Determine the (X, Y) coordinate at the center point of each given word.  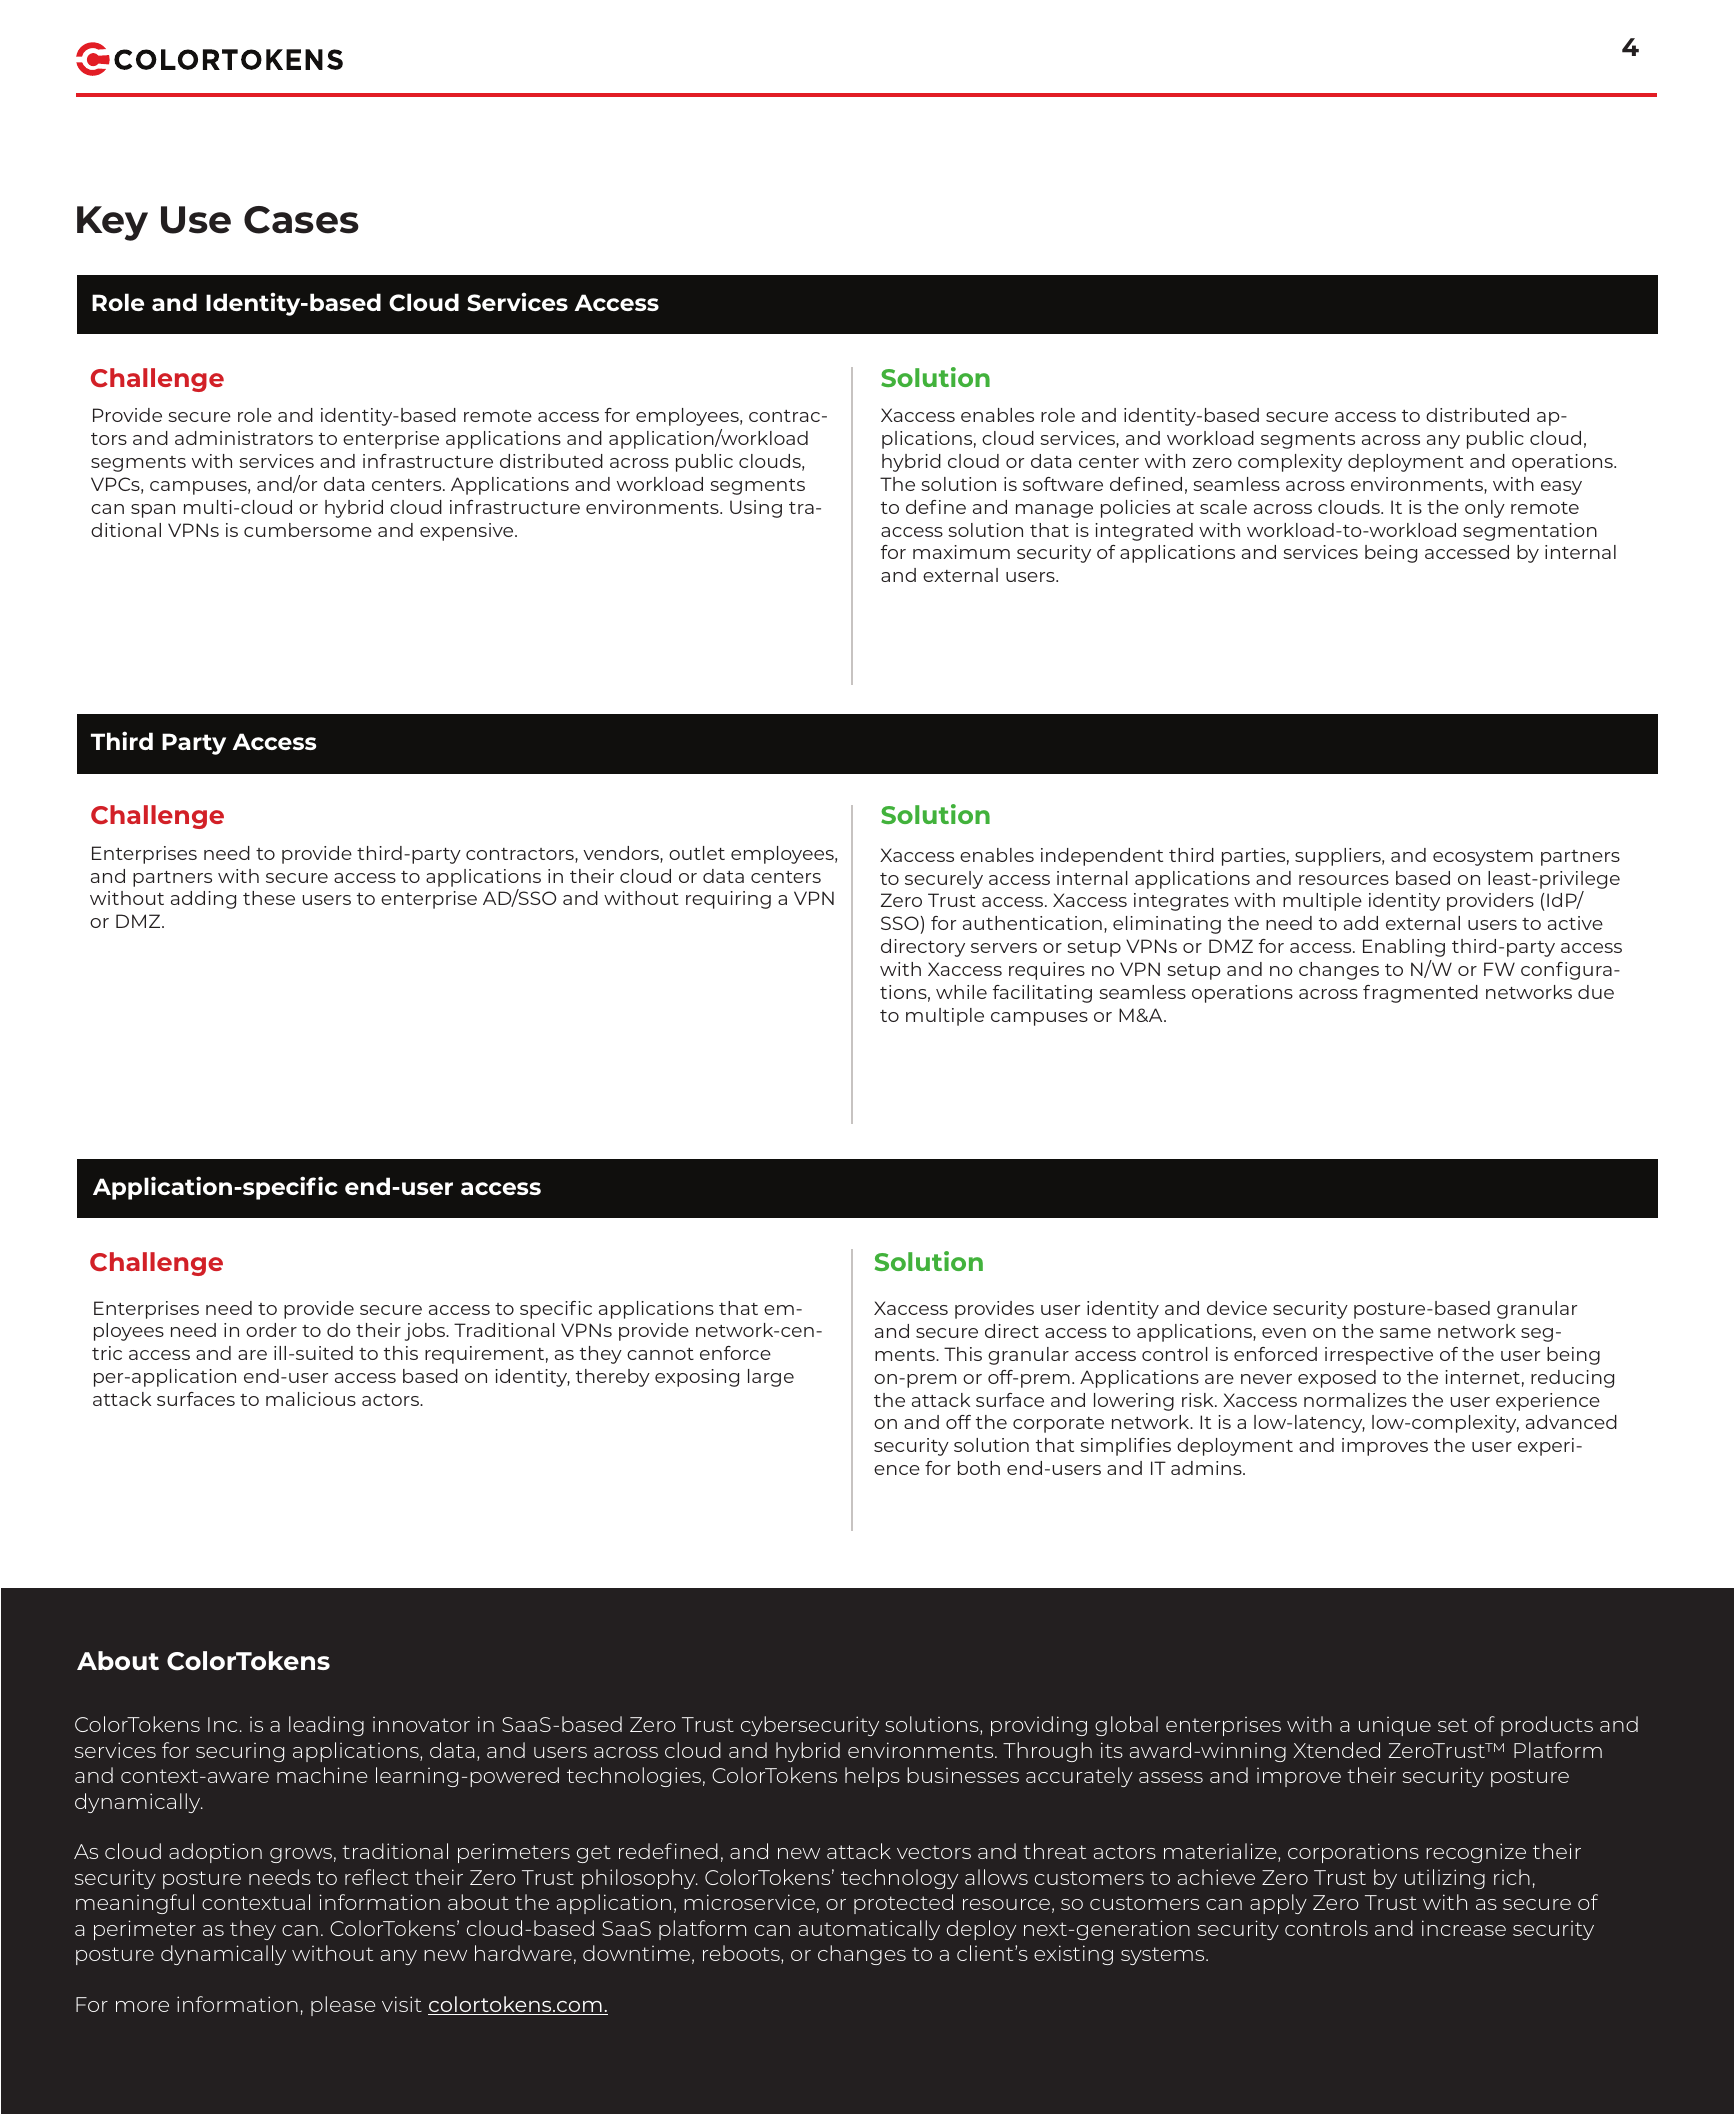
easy (1561, 488)
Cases (301, 220)
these (269, 898)
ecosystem (1483, 858)
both (979, 1468)
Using (756, 509)
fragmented (1420, 994)
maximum (961, 552)
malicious (311, 1399)
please (343, 2006)
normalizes (1355, 1400)
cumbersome (308, 530)
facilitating (1042, 994)
